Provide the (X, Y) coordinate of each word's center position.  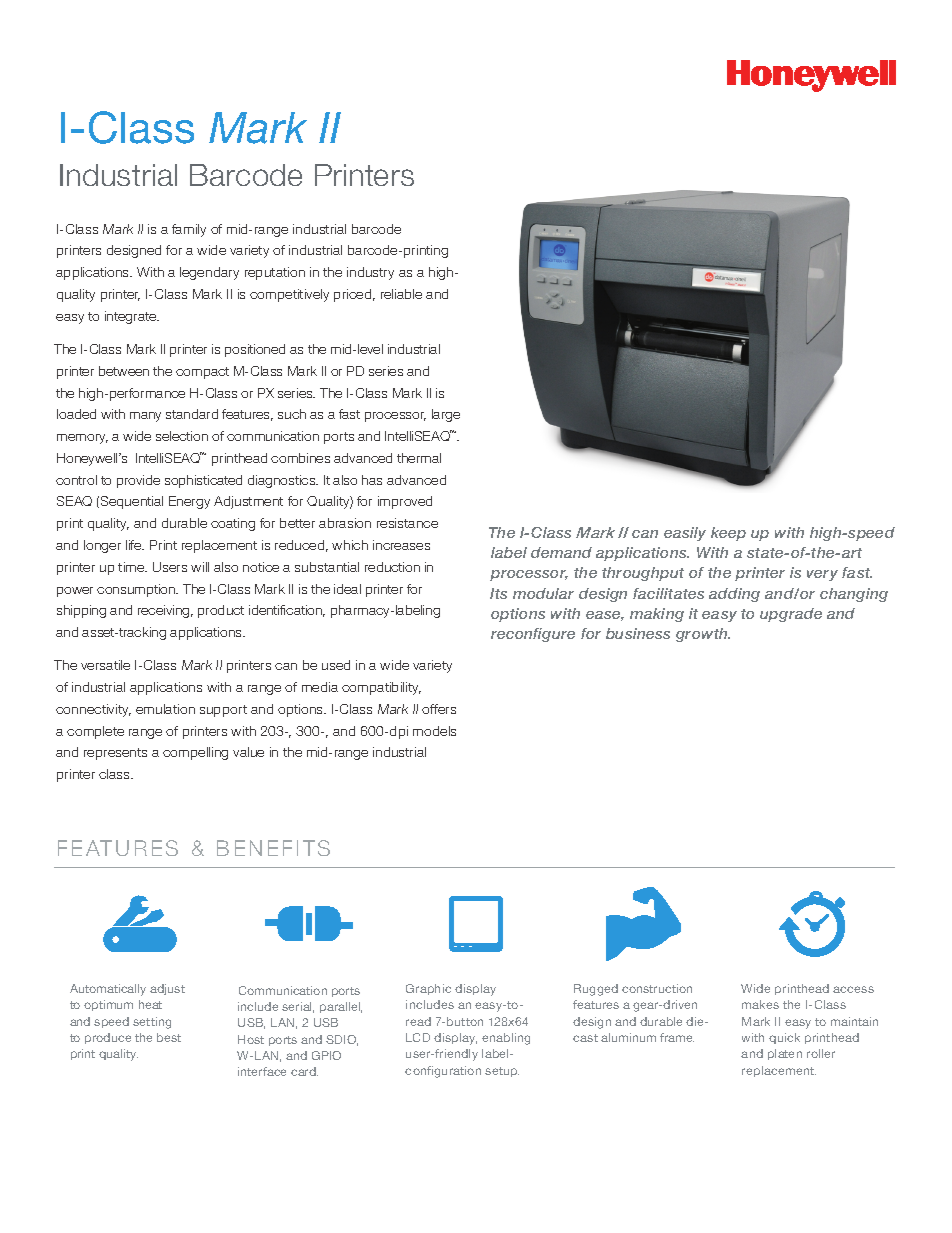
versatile (105, 665)
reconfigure (533, 635)
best (169, 1037)
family (189, 230)
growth (703, 635)
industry (370, 273)
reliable (401, 294)
